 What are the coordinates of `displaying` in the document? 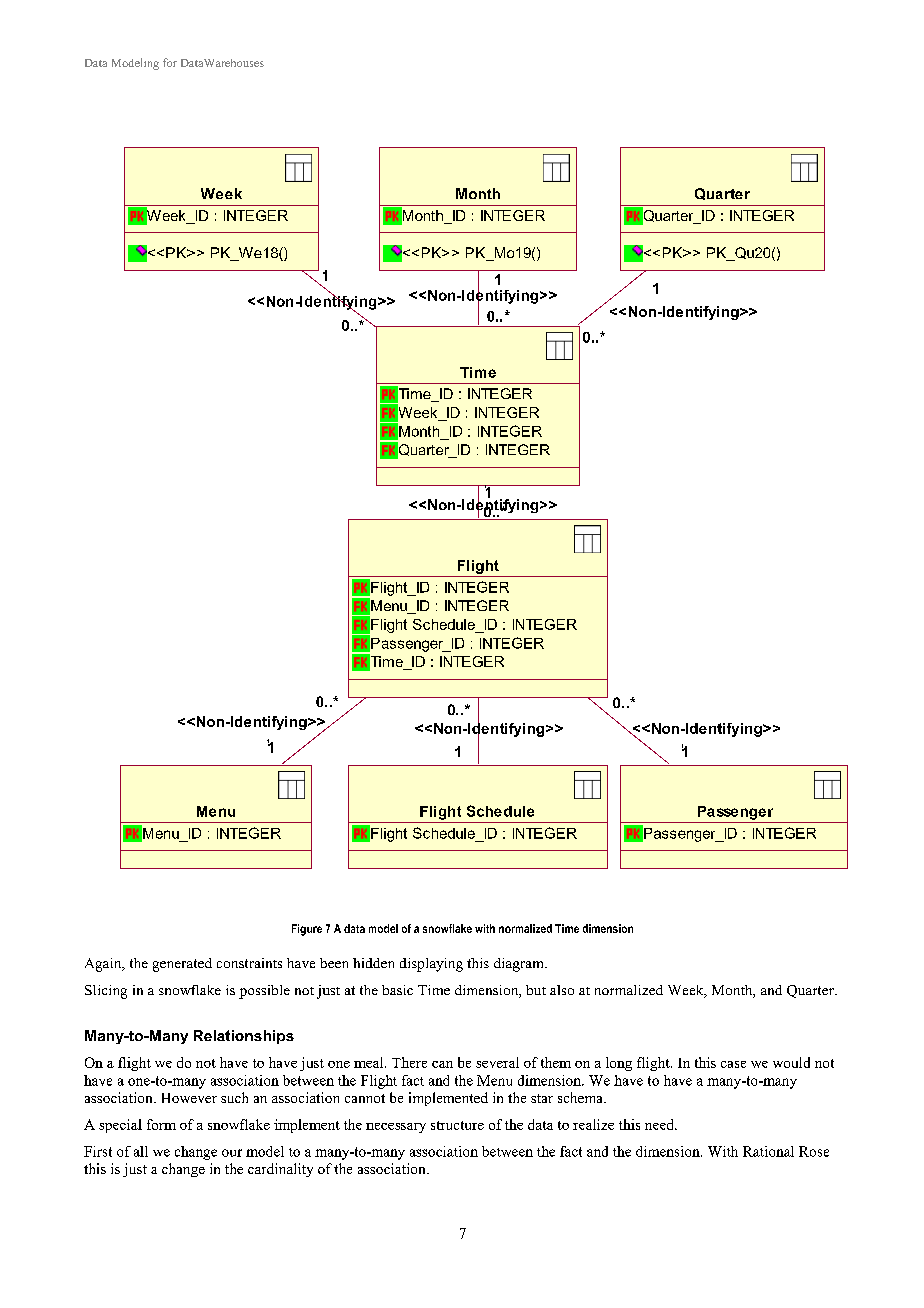 It's located at (431, 965).
